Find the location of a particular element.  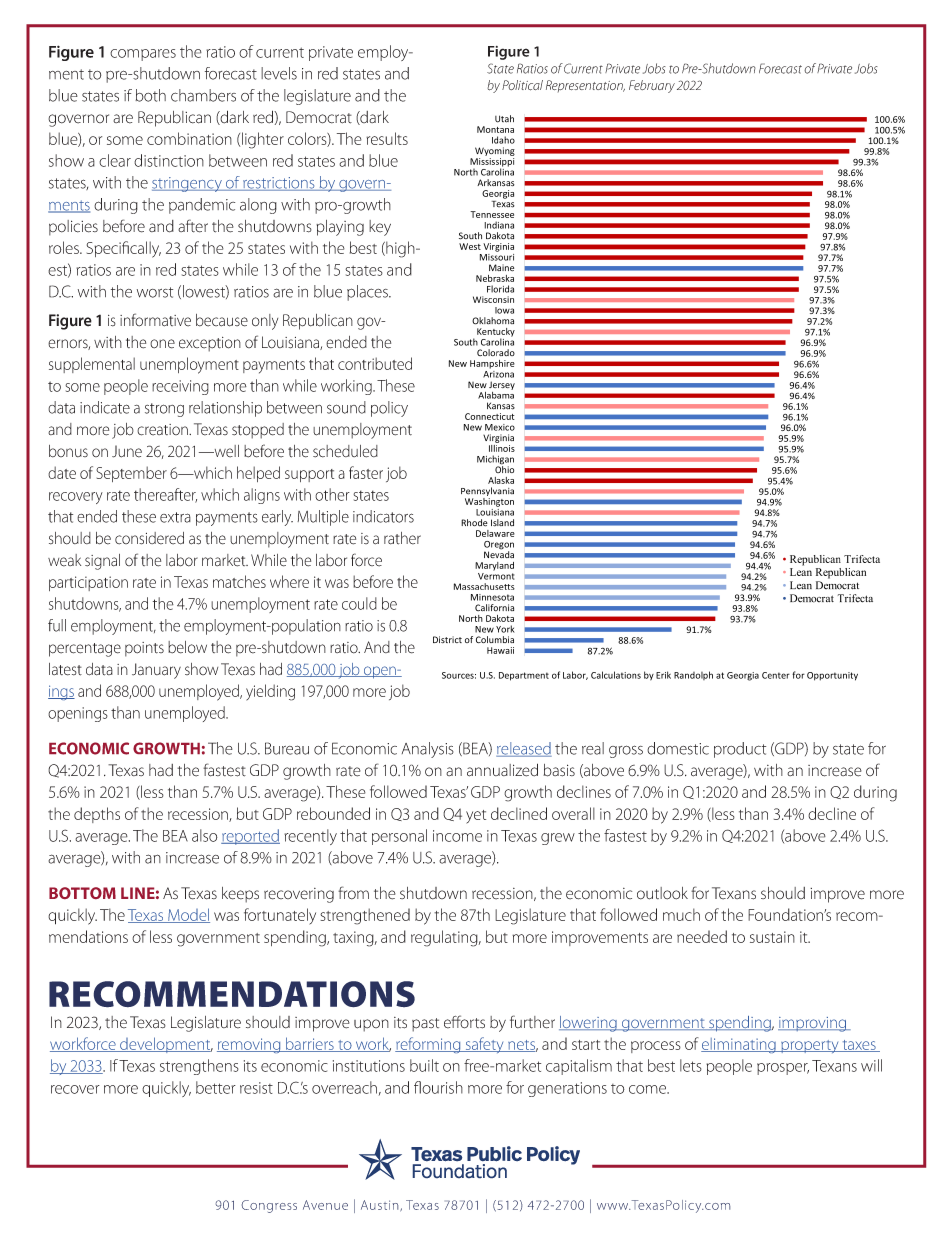

Congress is located at coordinates (269, 1206).
